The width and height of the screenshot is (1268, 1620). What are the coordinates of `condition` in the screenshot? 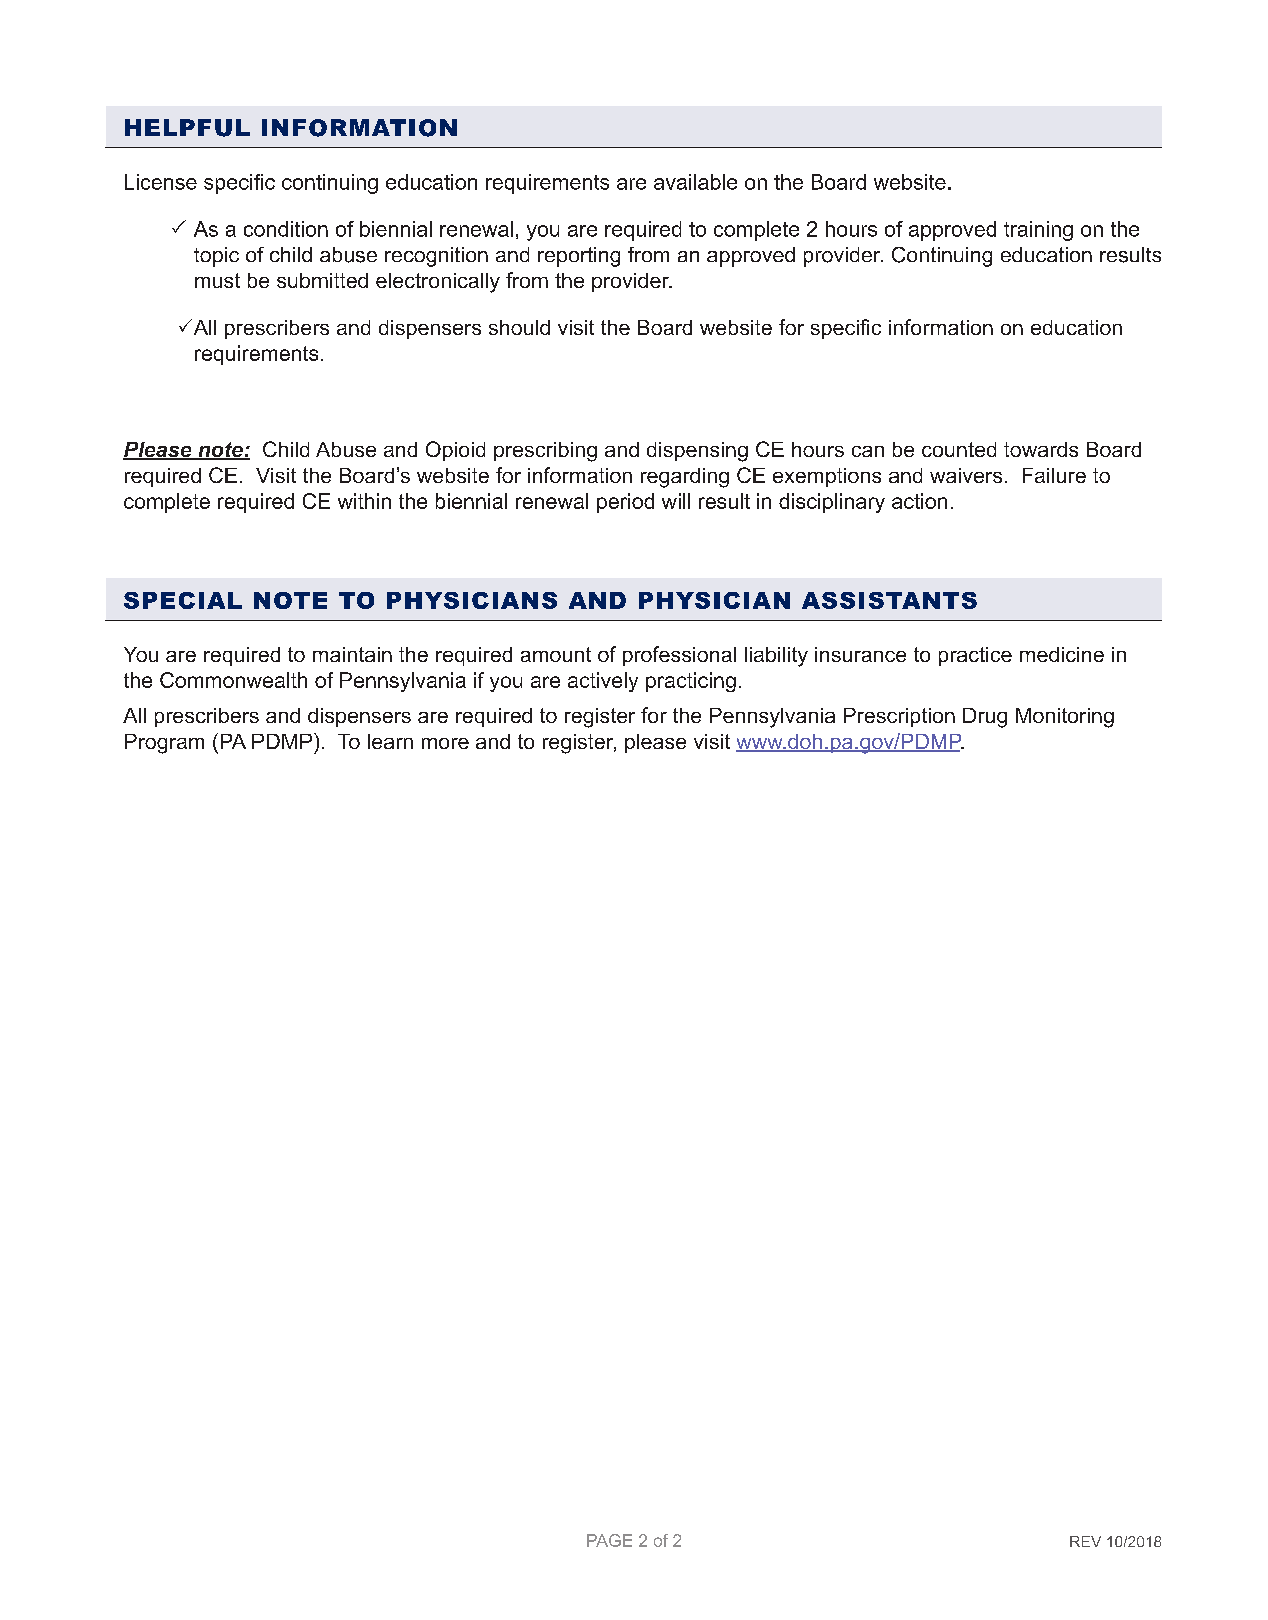 It's located at (286, 229).
